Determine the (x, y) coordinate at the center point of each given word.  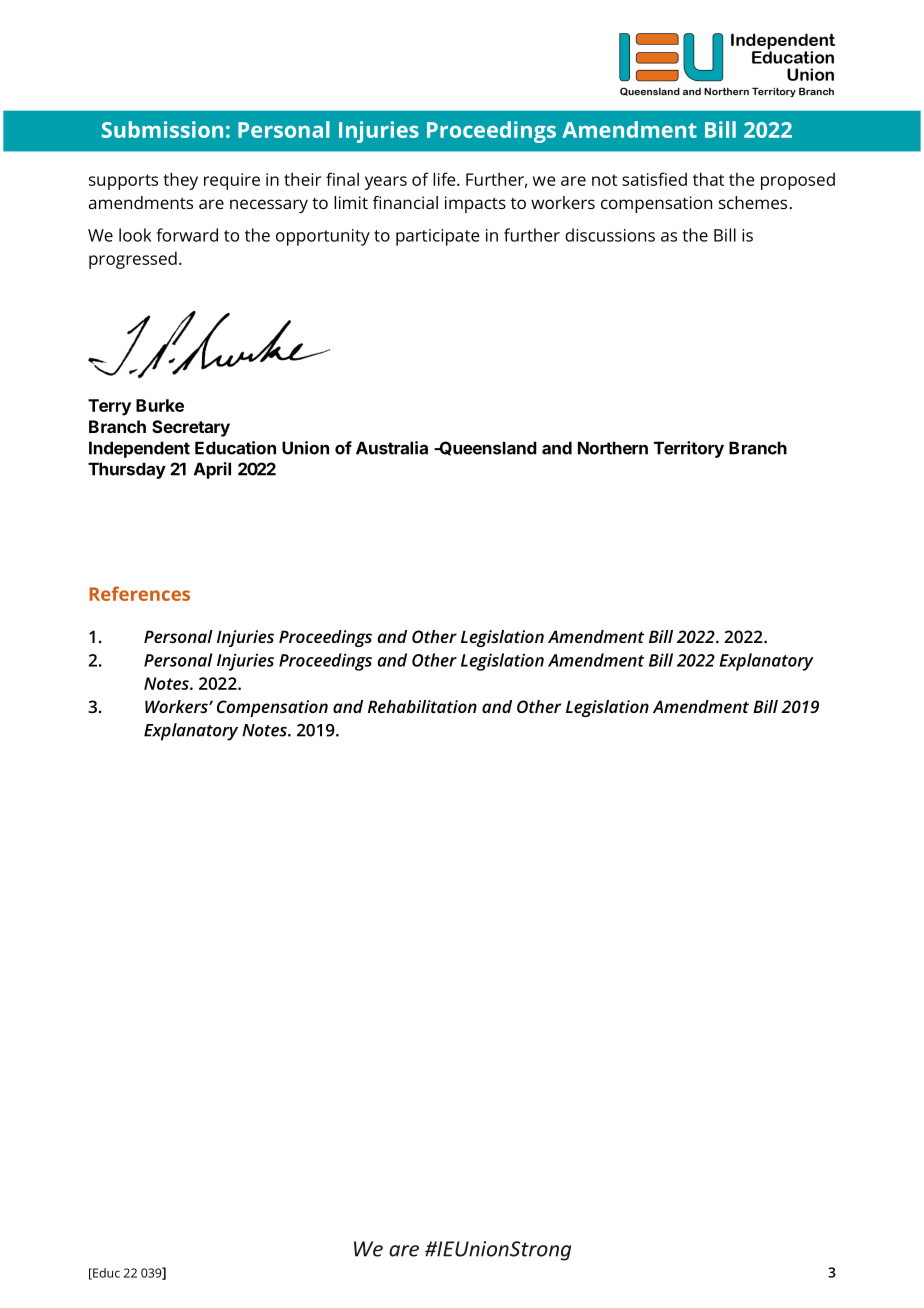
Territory (689, 449)
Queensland (487, 448)
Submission (162, 129)
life (445, 179)
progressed (133, 260)
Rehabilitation (422, 706)
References (139, 593)
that (708, 179)
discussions (610, 235)
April (212, 470)
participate (438, 237)
